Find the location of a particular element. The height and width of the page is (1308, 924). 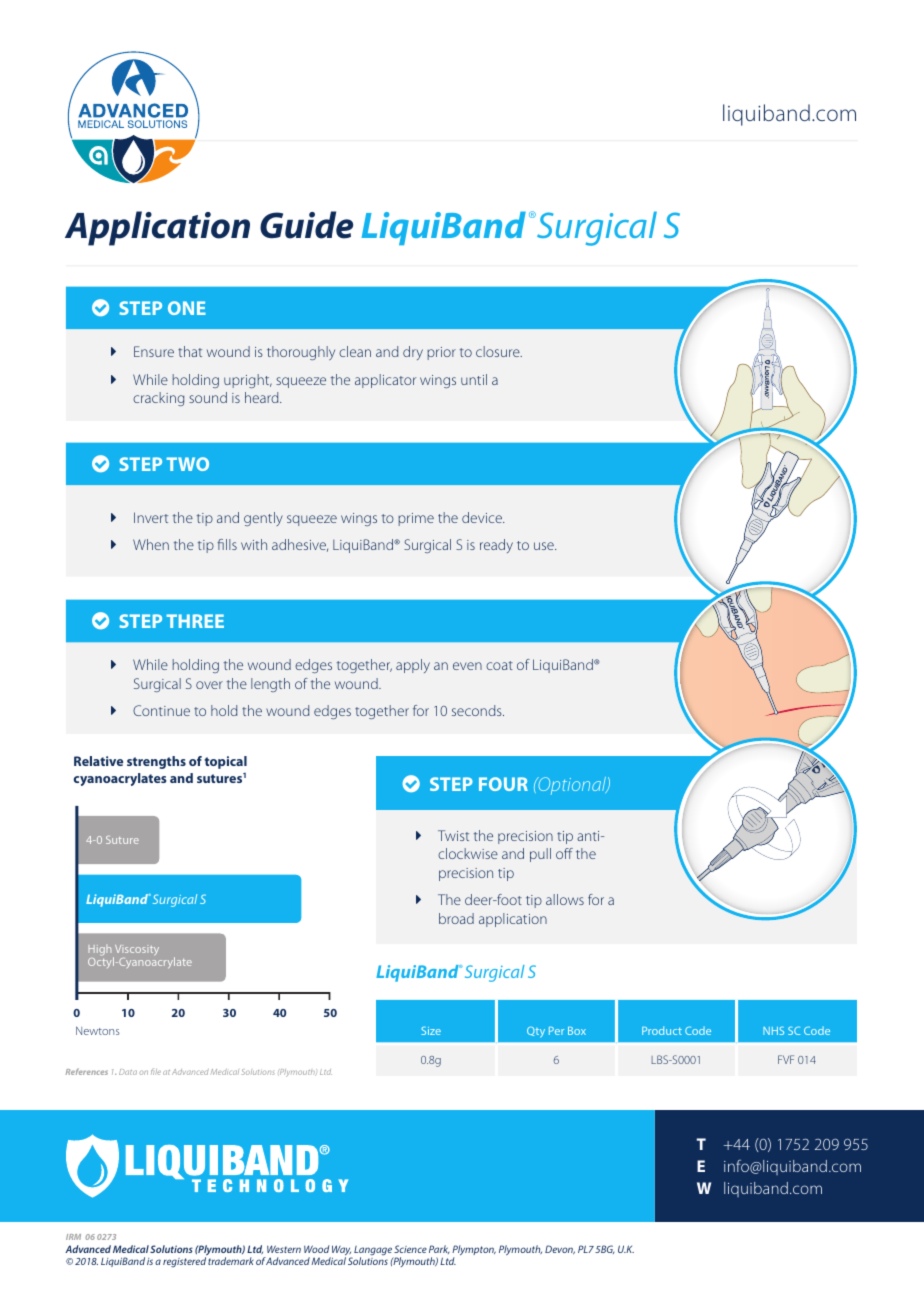

Guide is located at coordinates (306, 225).
